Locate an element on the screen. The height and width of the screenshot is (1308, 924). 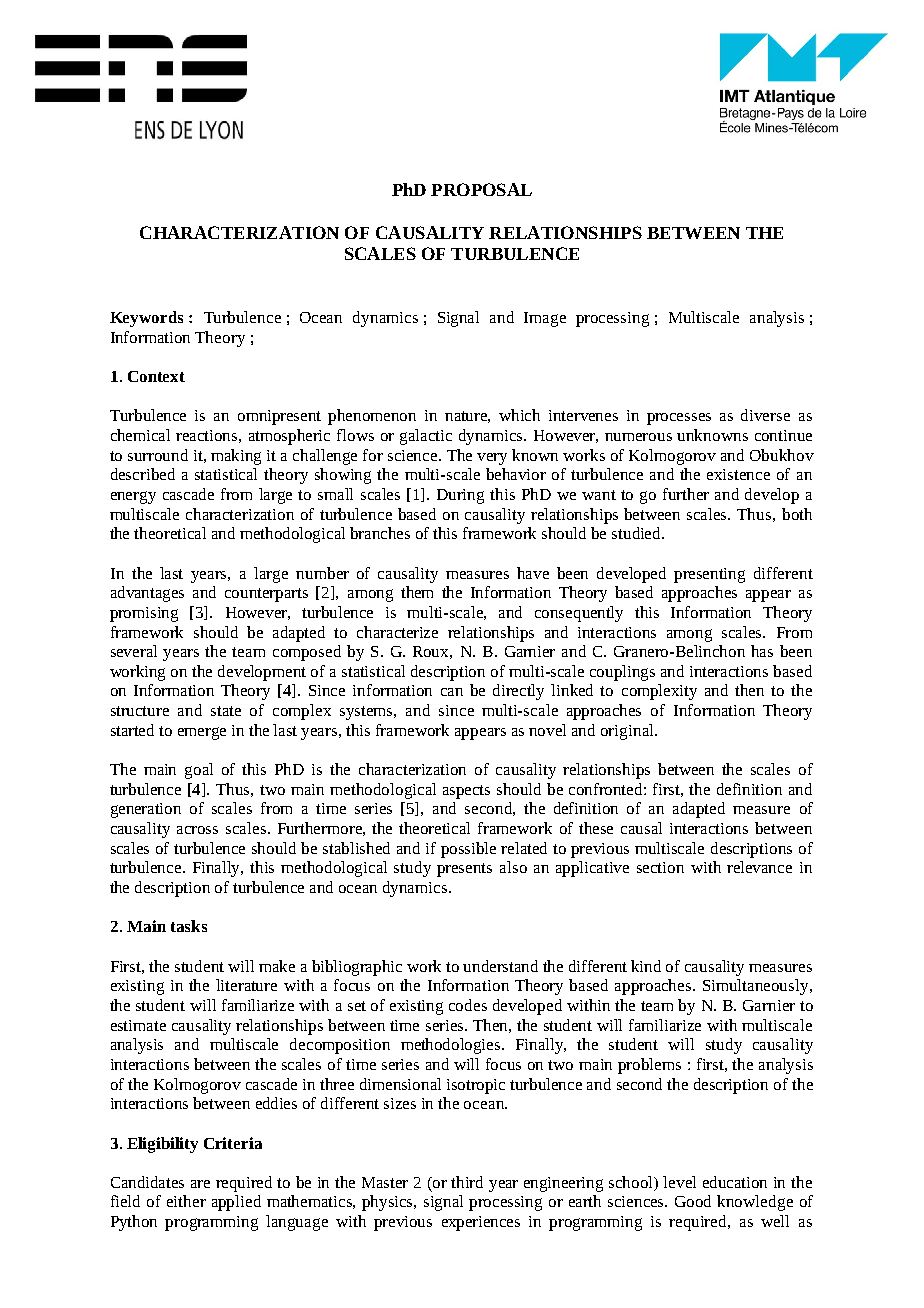
PROPOSAL is located at coordinates (481, 189).
